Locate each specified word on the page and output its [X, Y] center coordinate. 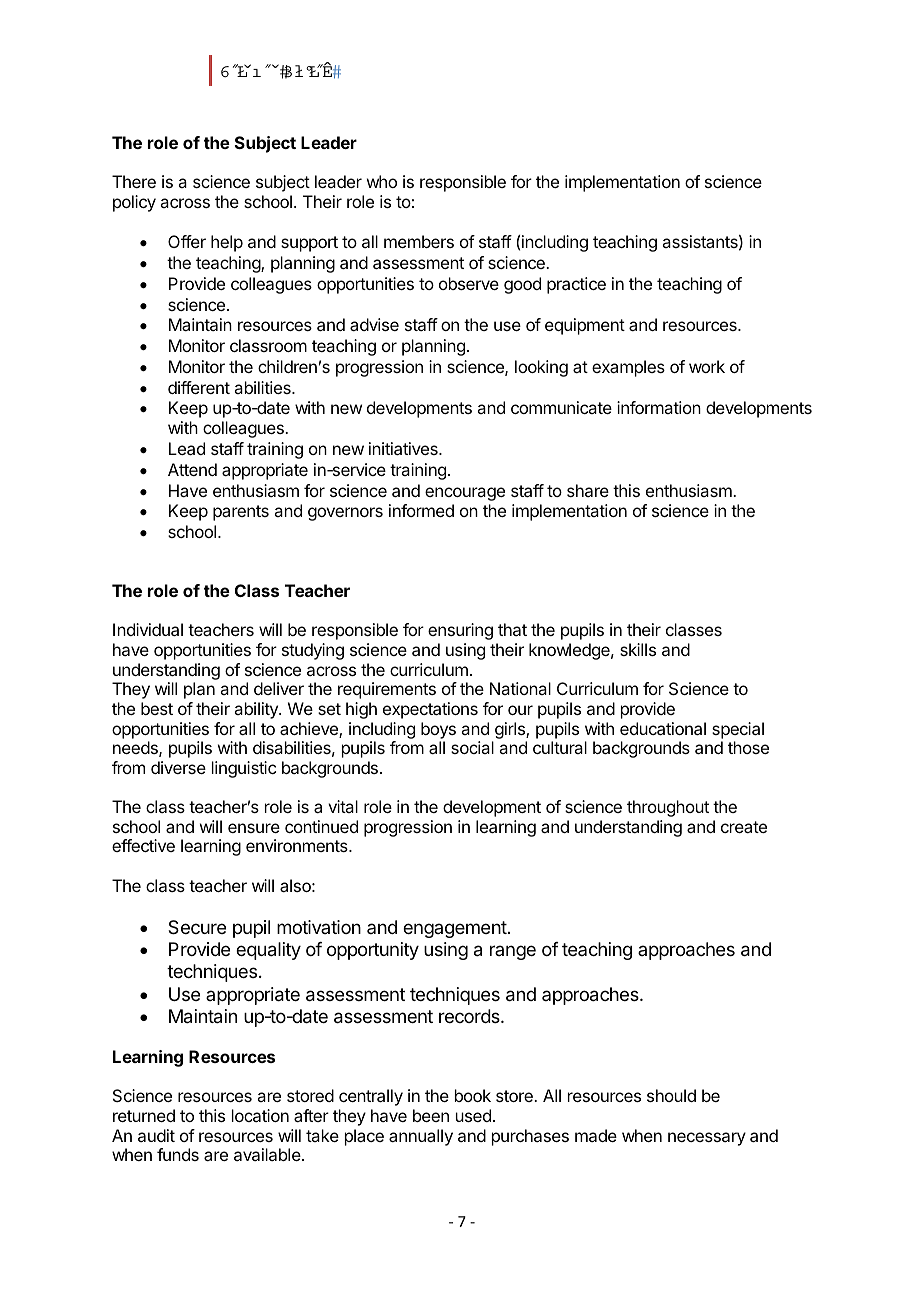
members [419, 241]
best [157, 708]
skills [638, 649]
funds [178, 1154]
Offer [187, 241]
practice [576, 285]
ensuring [460, 631]
